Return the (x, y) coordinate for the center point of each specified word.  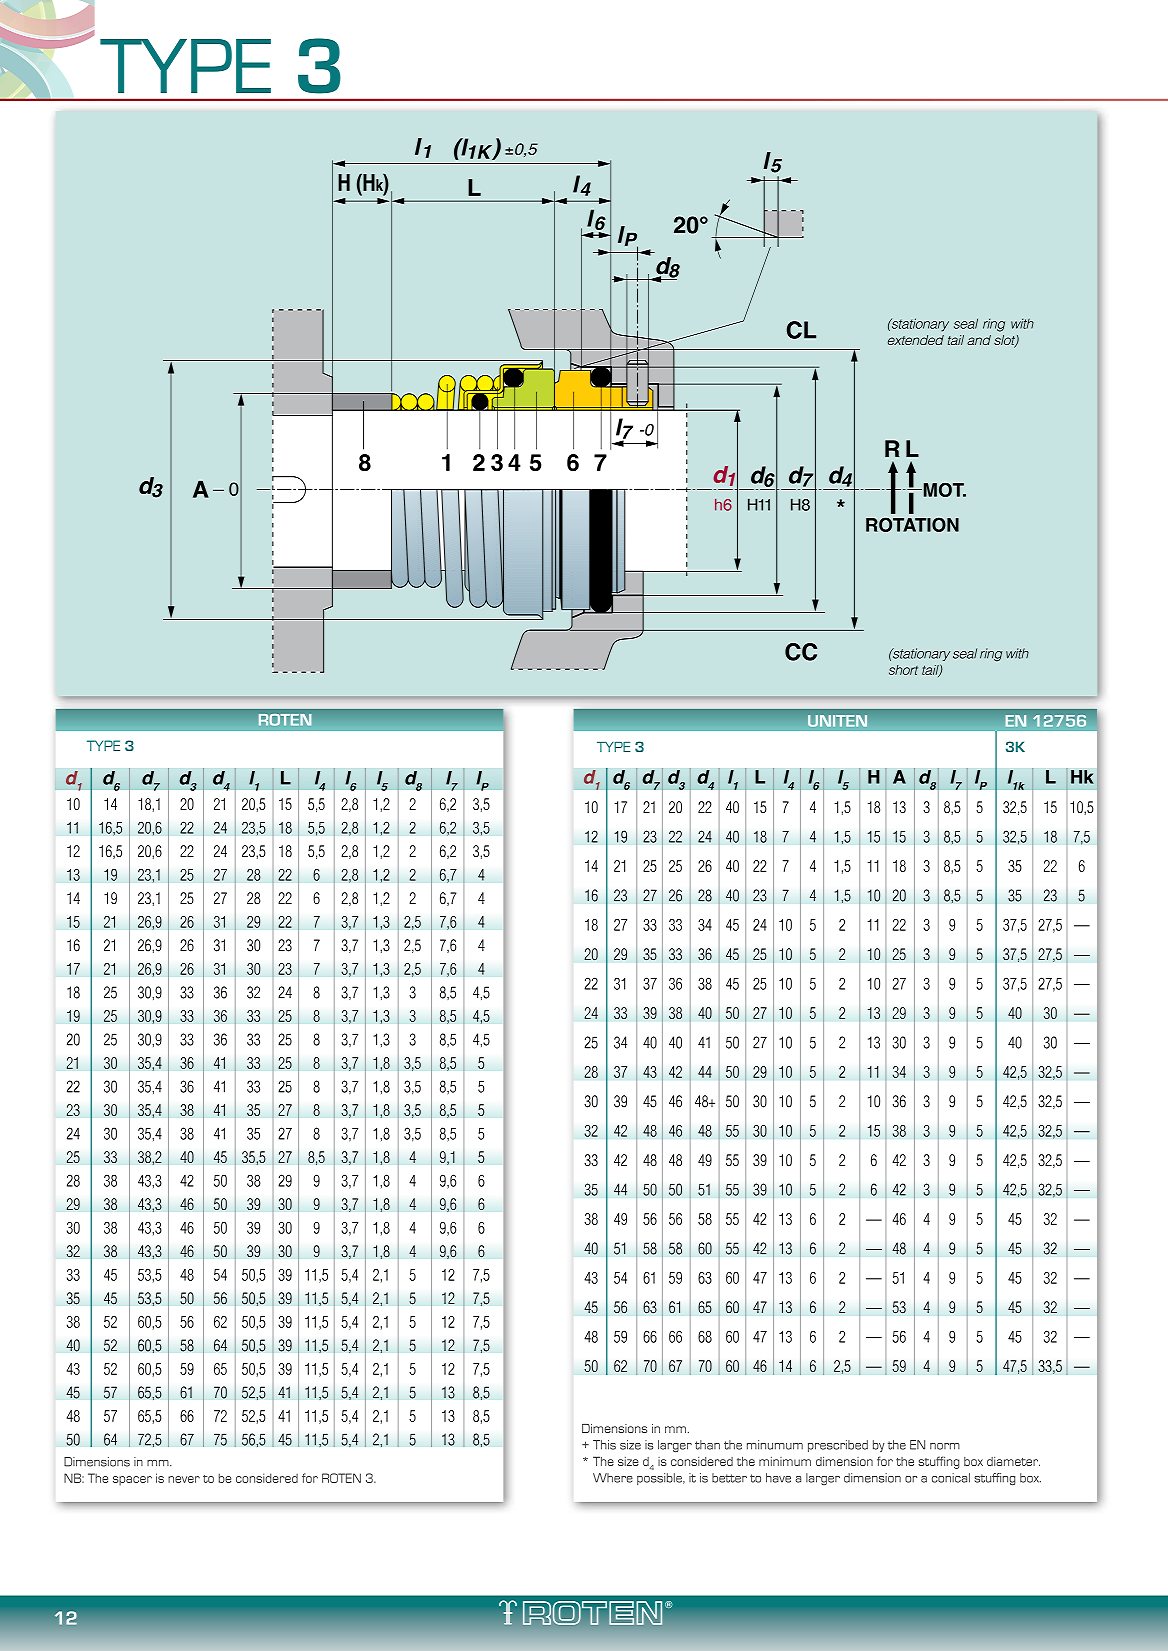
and (979, 340)
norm (945, 1446)
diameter (1013, 1461)
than (707, 1445)
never (184, 1479)
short (903, 670)
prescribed (838, 1446)
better (729, 1478)
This (604, 1445)
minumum (775, 1445)
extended (916, 340)
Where (613, 1478)
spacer (132, 1481)
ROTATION (912, 524)
